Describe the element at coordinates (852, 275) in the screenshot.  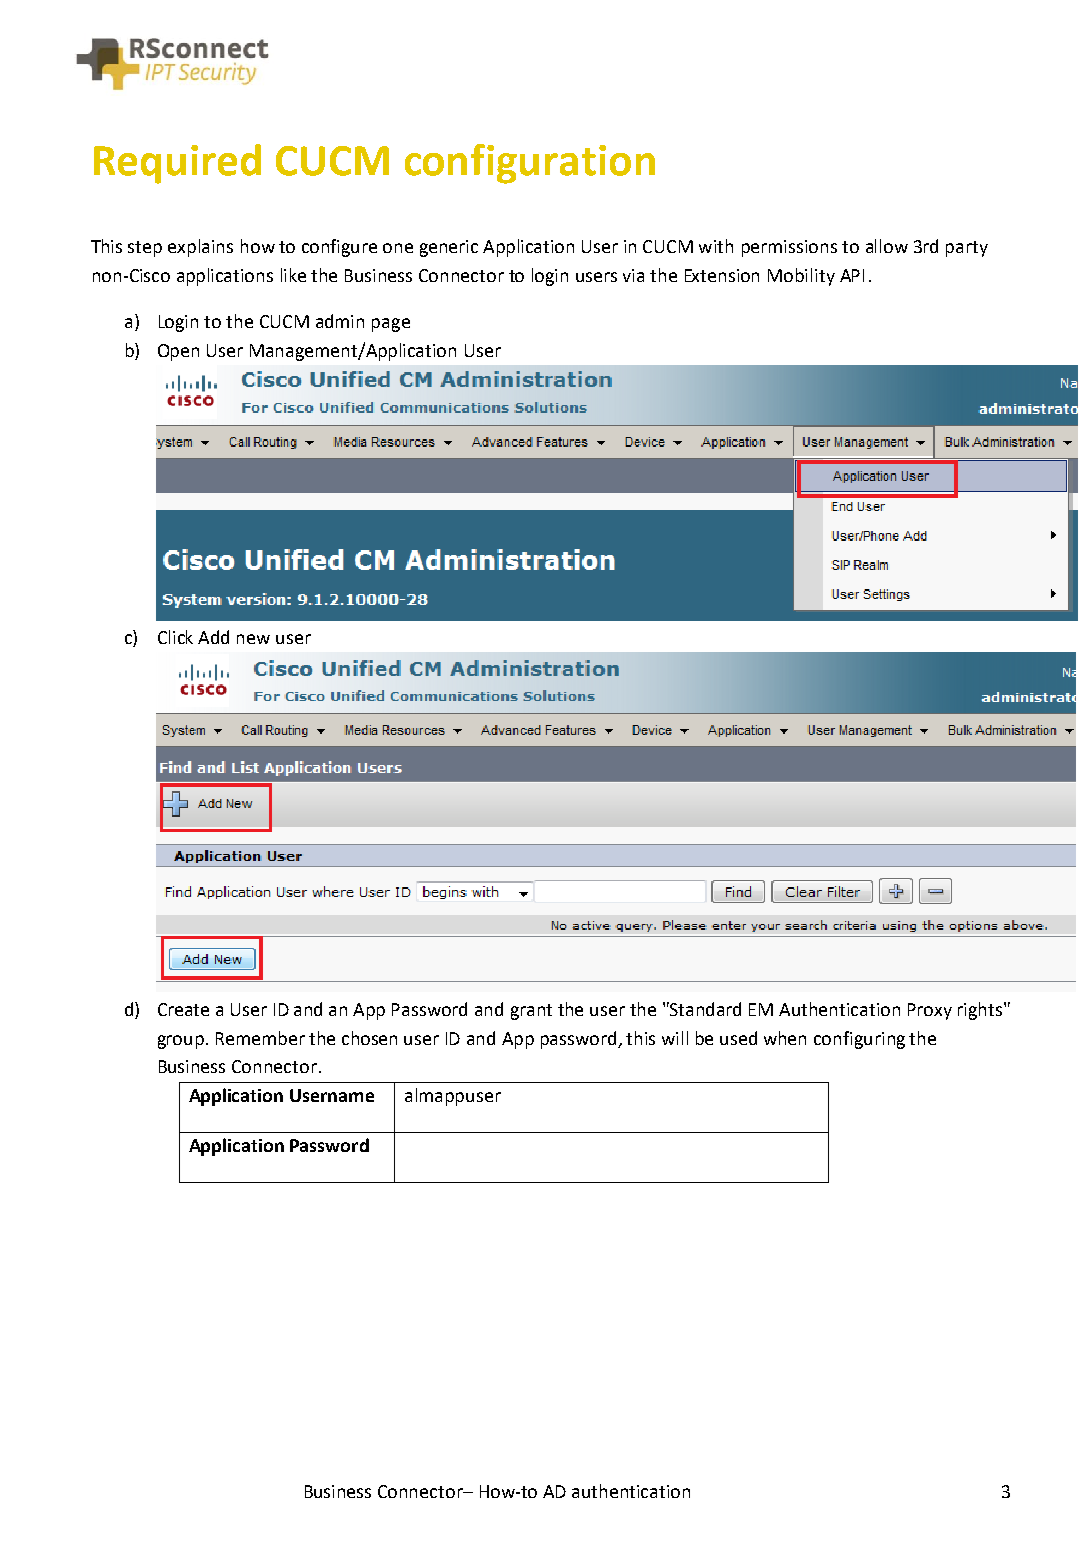
I see `API` at that location.
